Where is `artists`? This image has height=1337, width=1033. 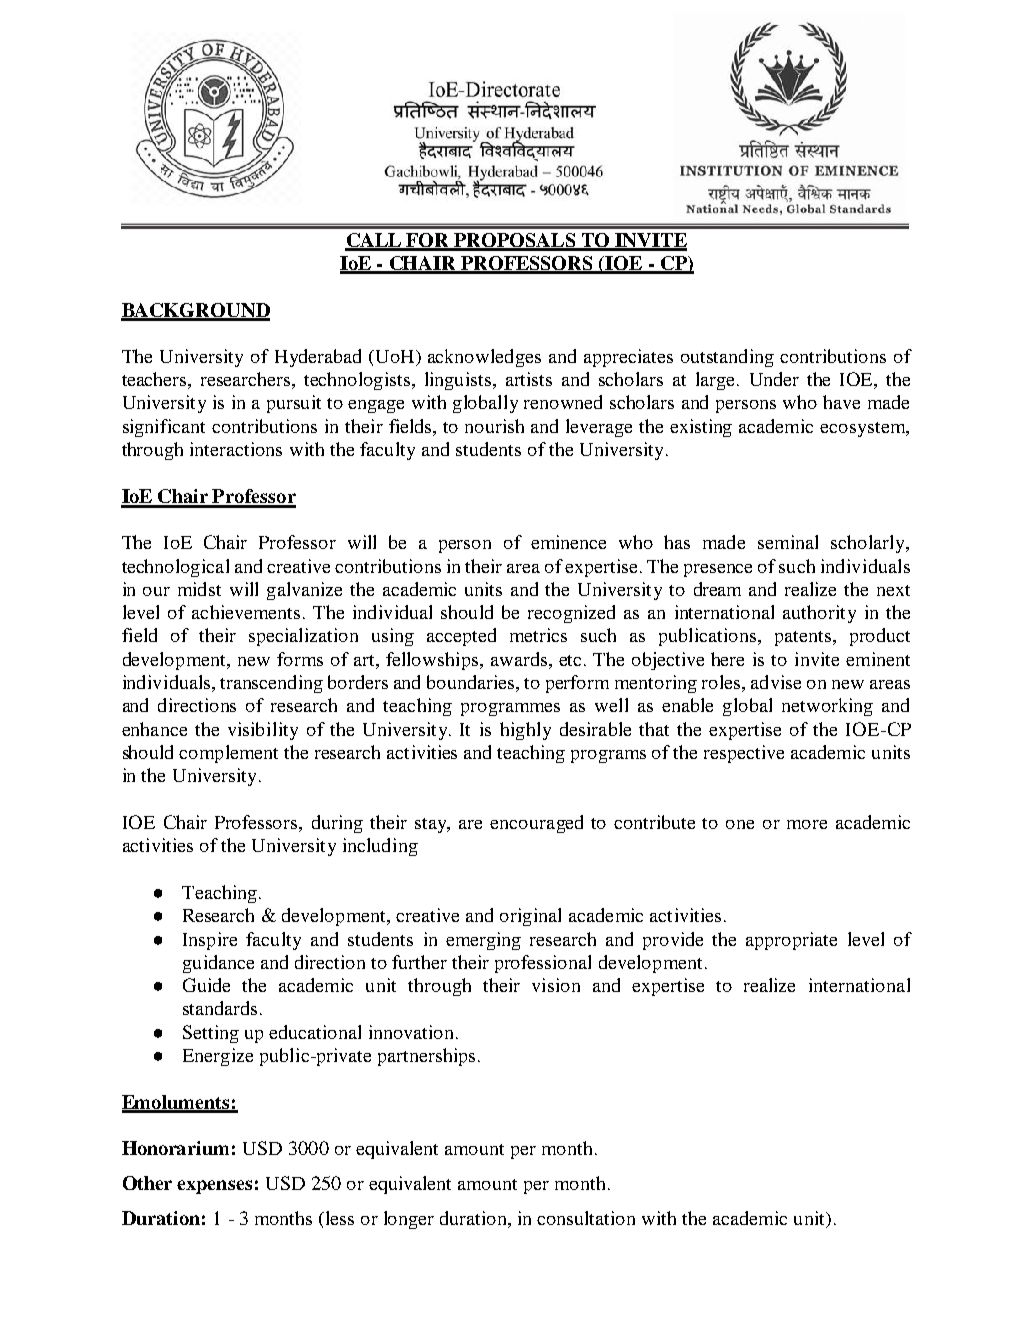
artists is located at coordinates (529, 379).
